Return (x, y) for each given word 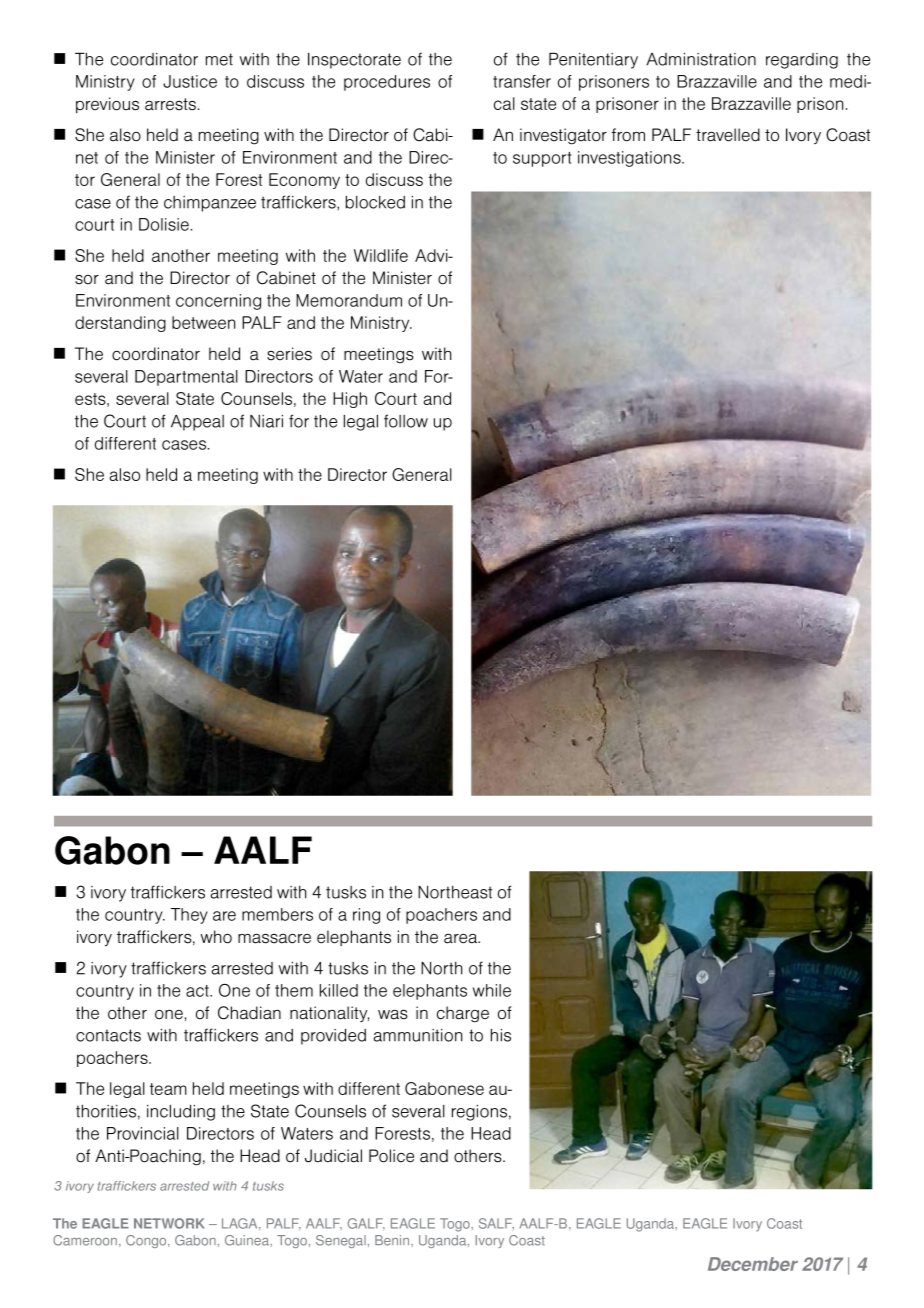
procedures (387, 83)
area (462, 939)
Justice (190, 81)
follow (406, 421)
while (492, 990)
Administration (701, 59)
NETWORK (169, 1223)
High (350, 400)
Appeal (197, 423)
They (189, 916)
